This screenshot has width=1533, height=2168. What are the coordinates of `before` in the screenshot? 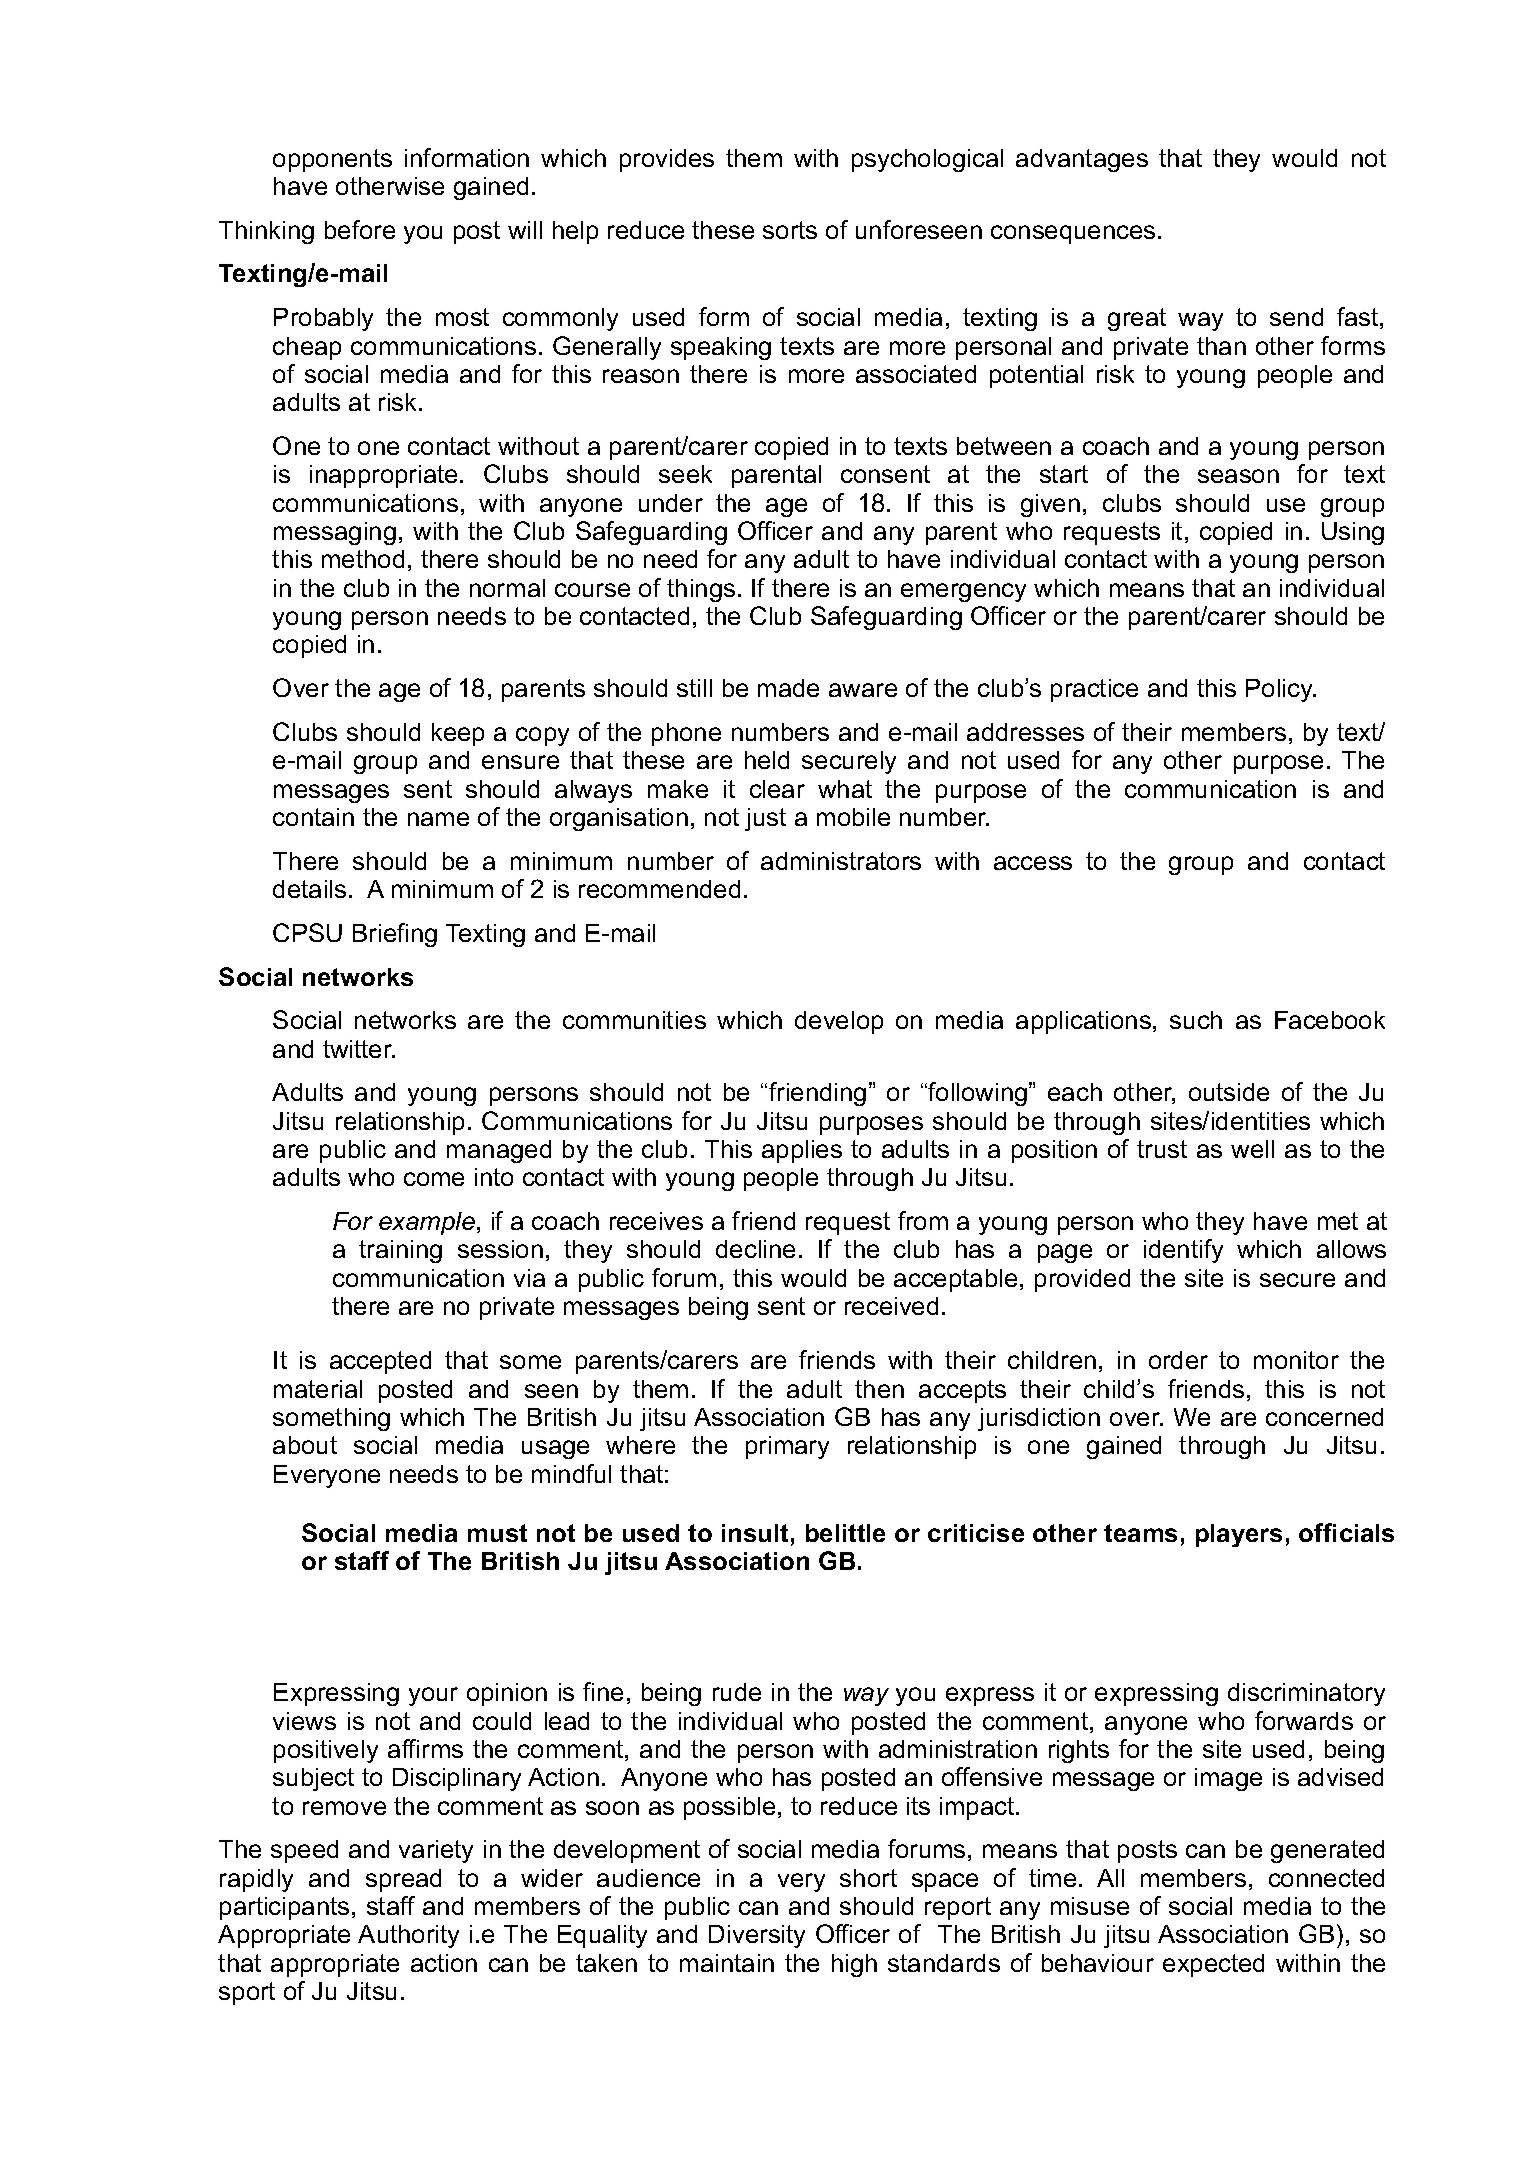 It's located at (360, 229).
